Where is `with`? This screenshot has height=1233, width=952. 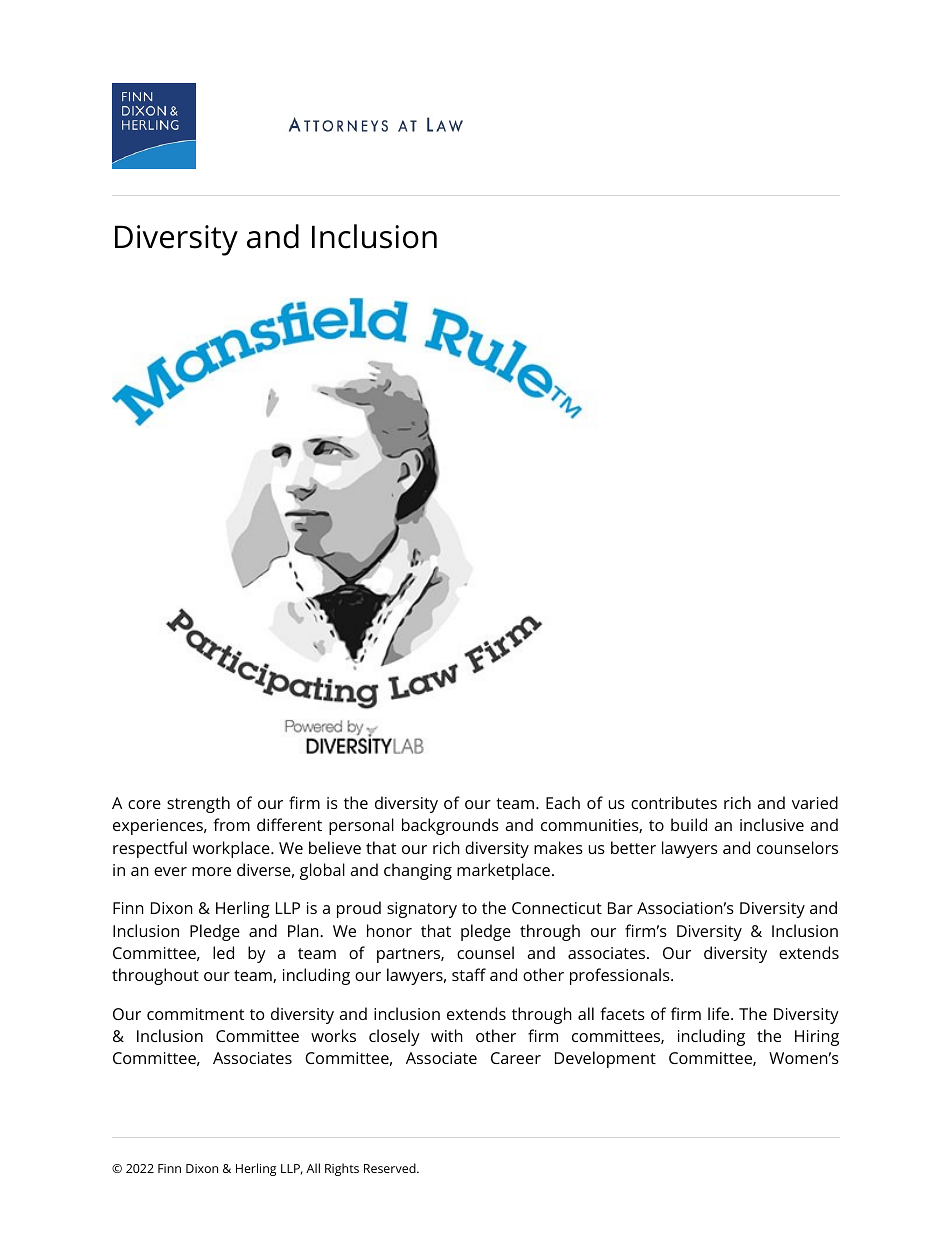
with is located at coordinates (447, 1035).
